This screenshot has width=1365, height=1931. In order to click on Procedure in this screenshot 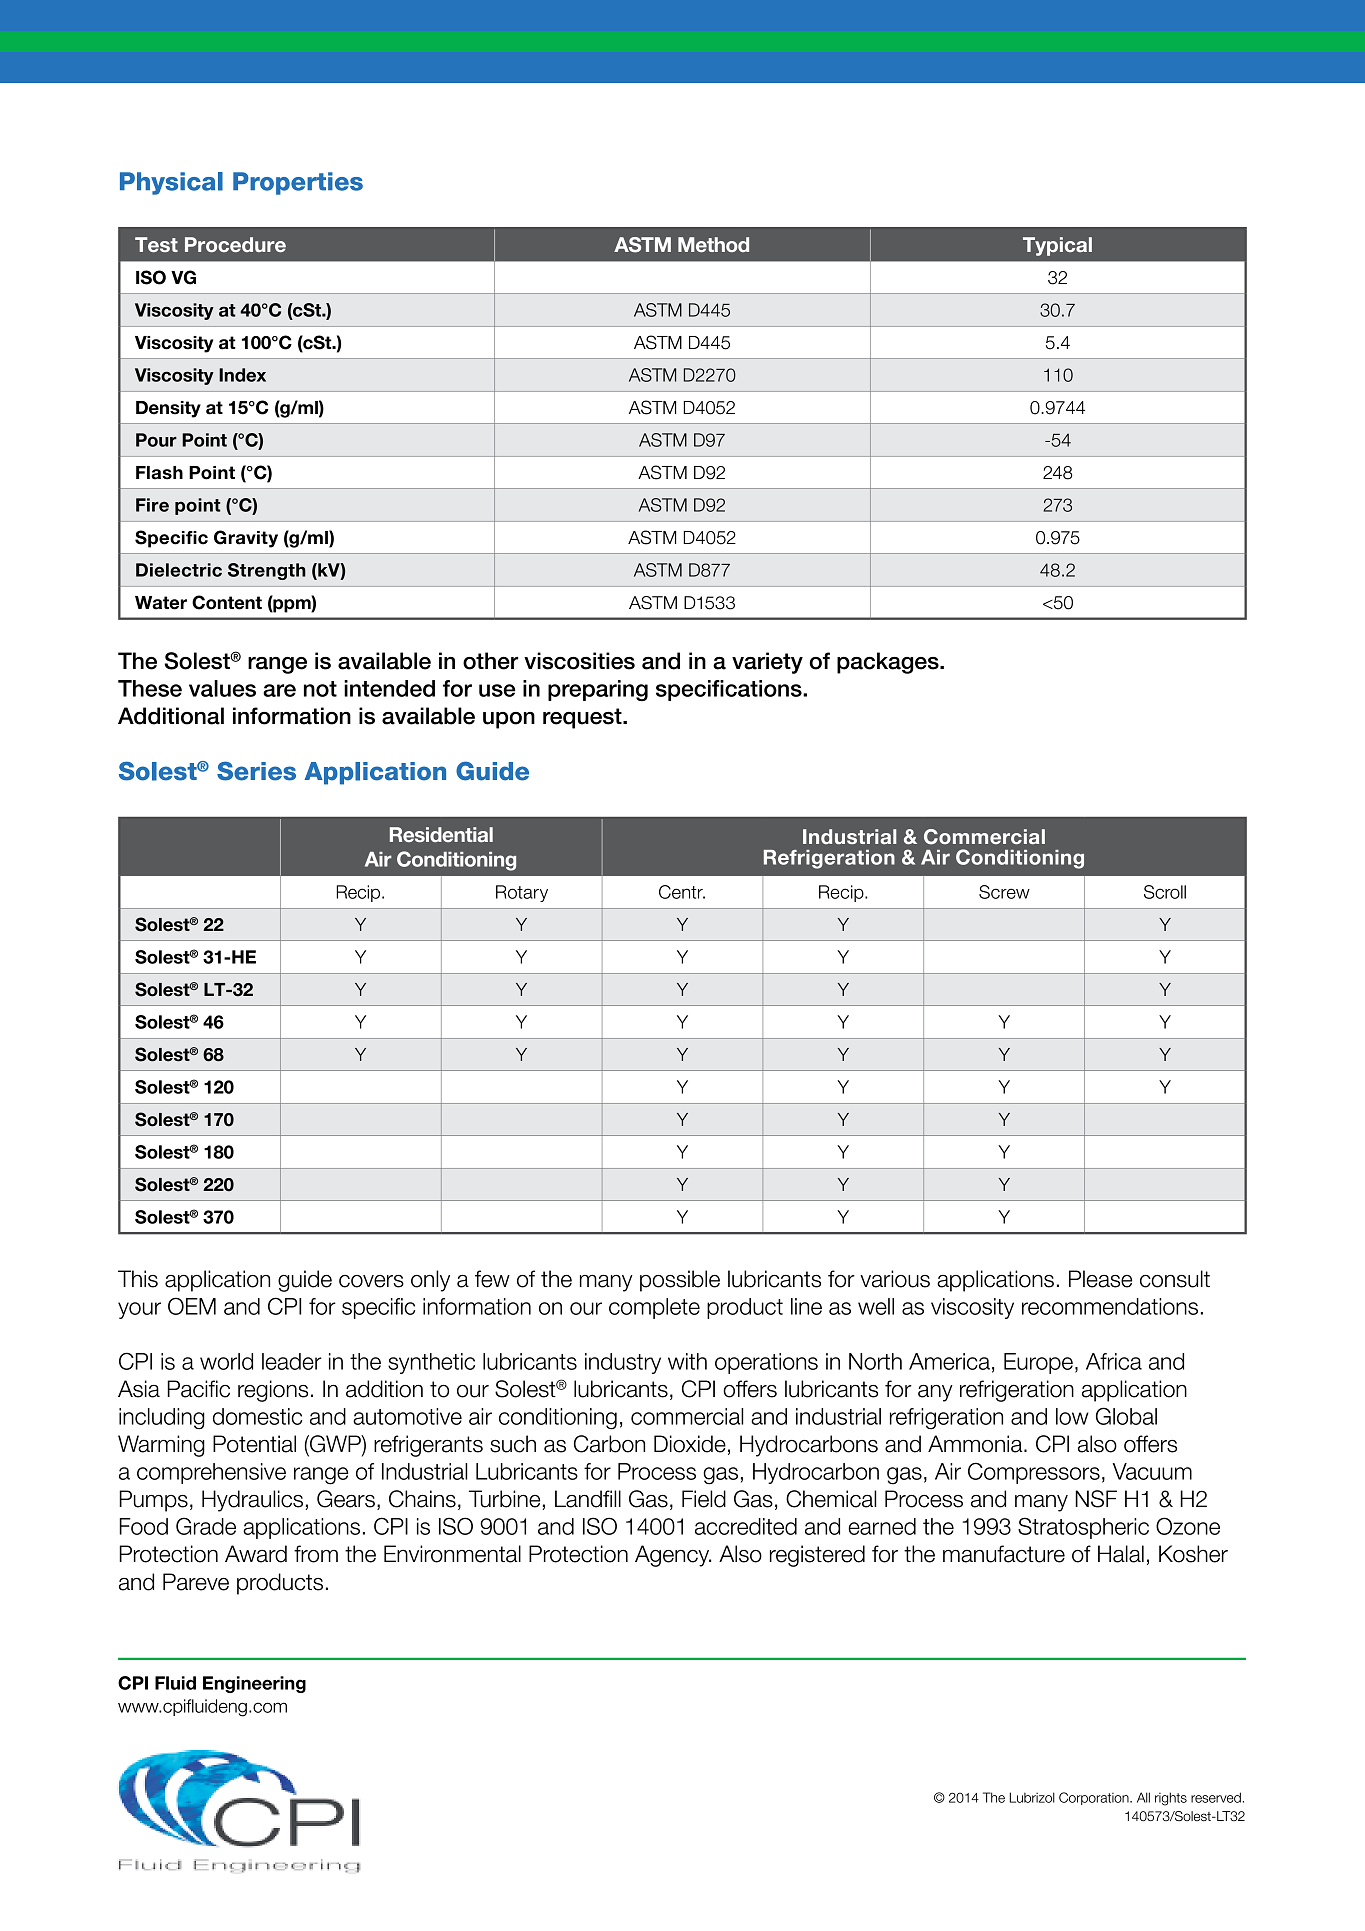, I will do `click(235, 244)`.
